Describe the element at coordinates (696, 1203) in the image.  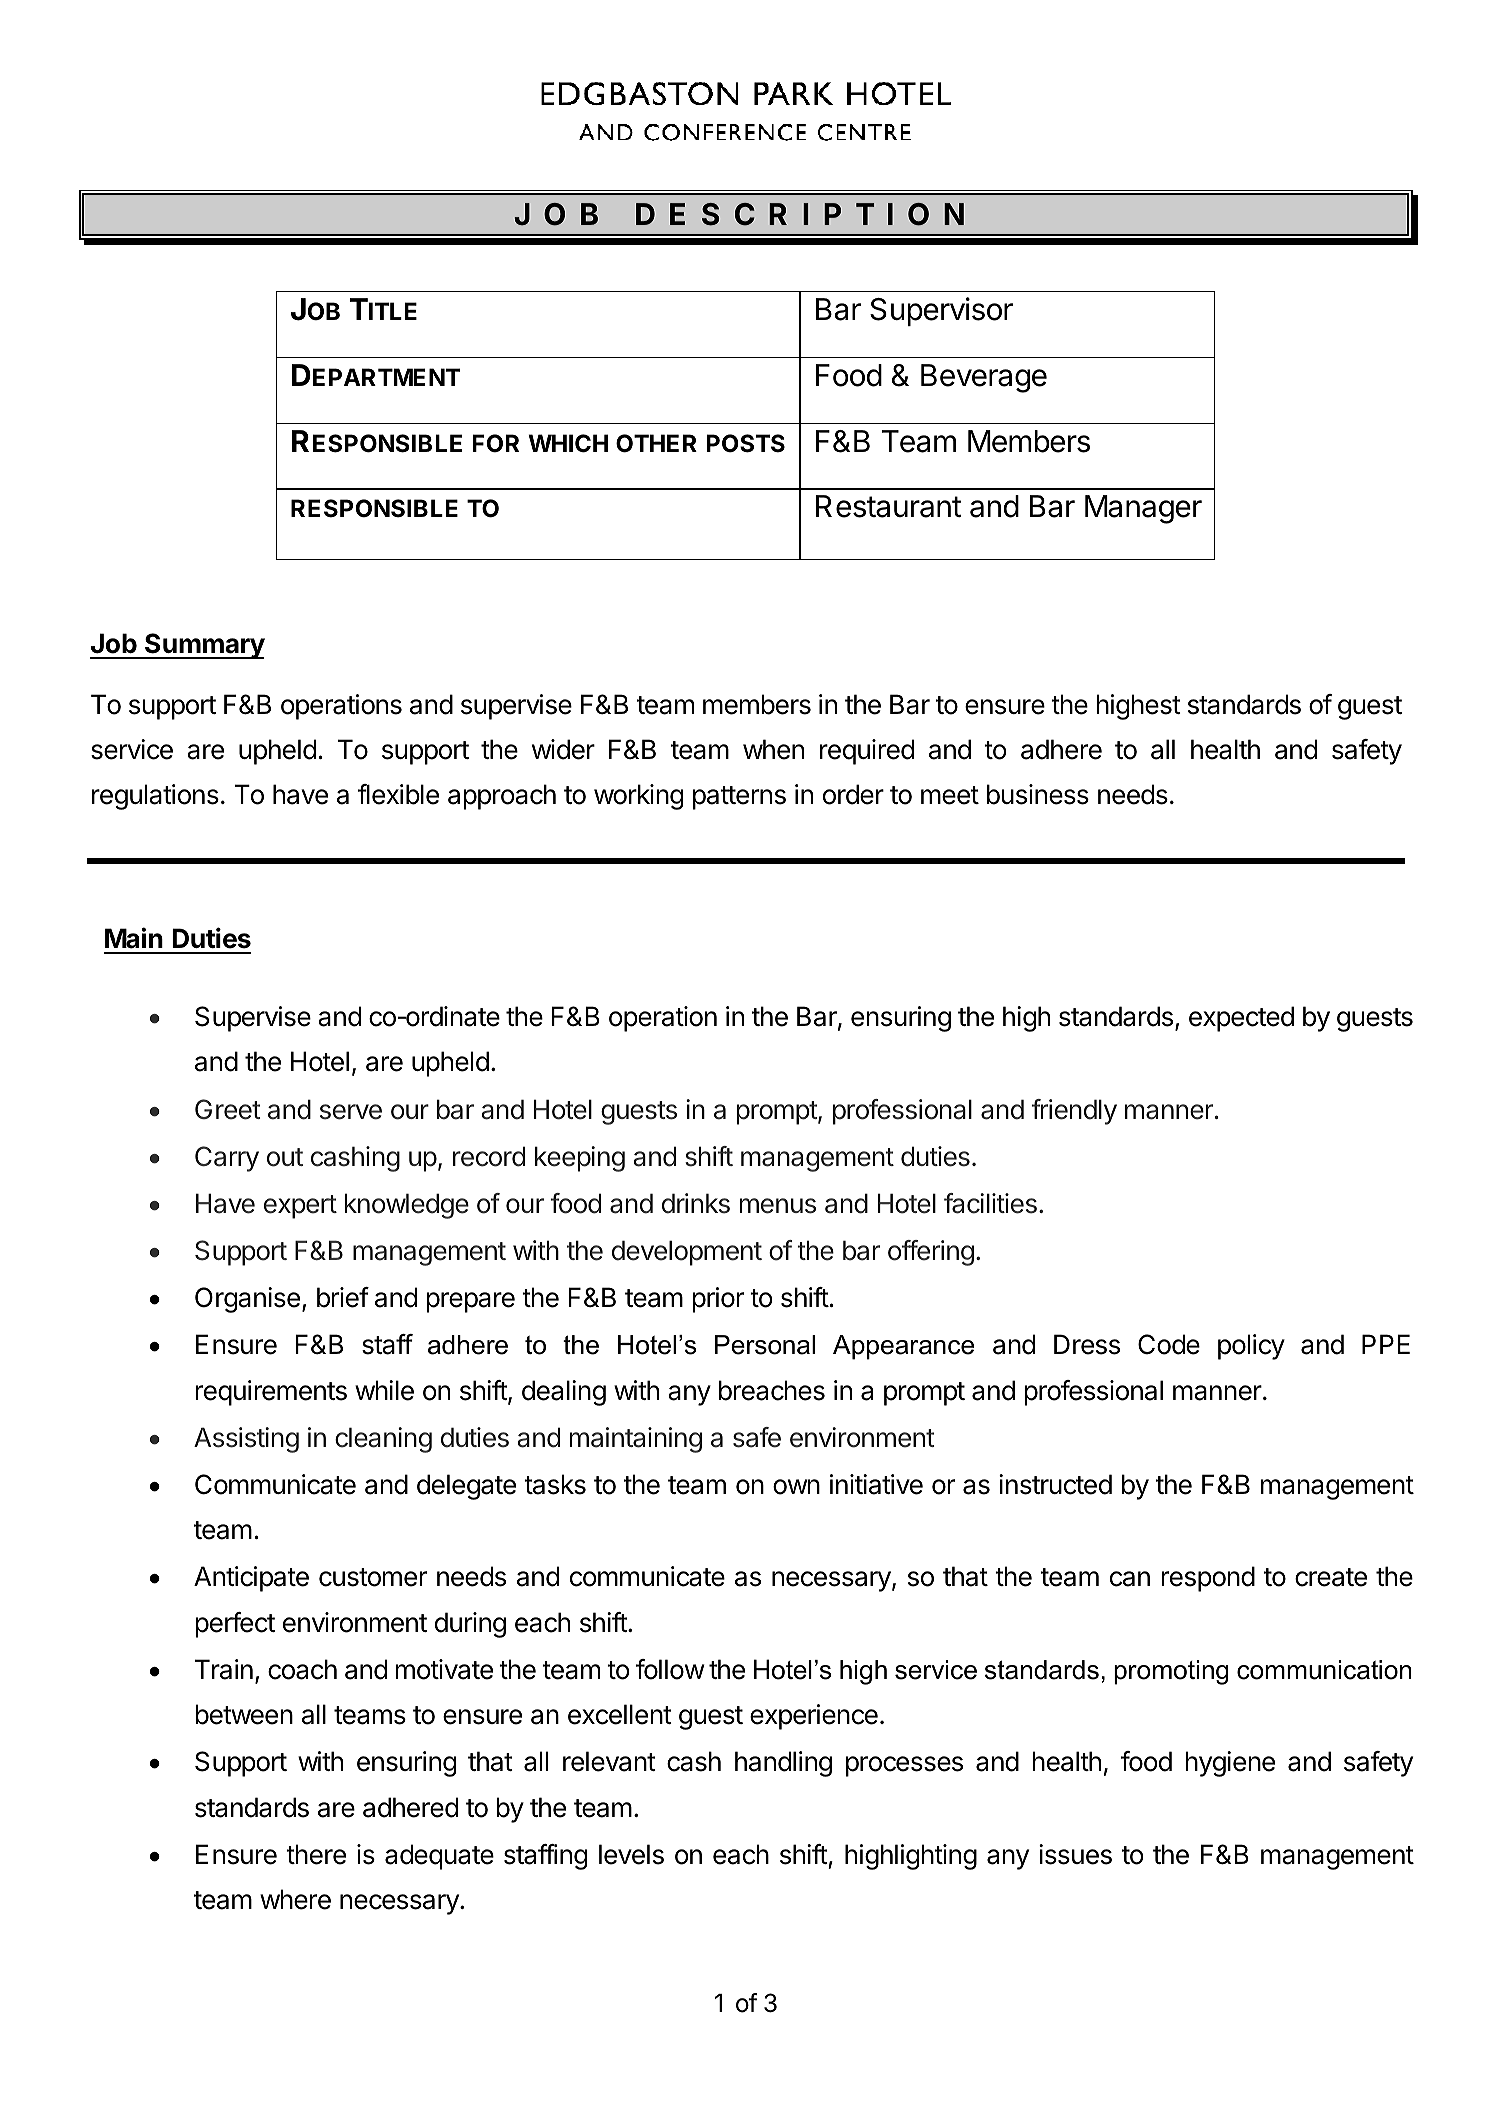
I see `drinks` at that location.
